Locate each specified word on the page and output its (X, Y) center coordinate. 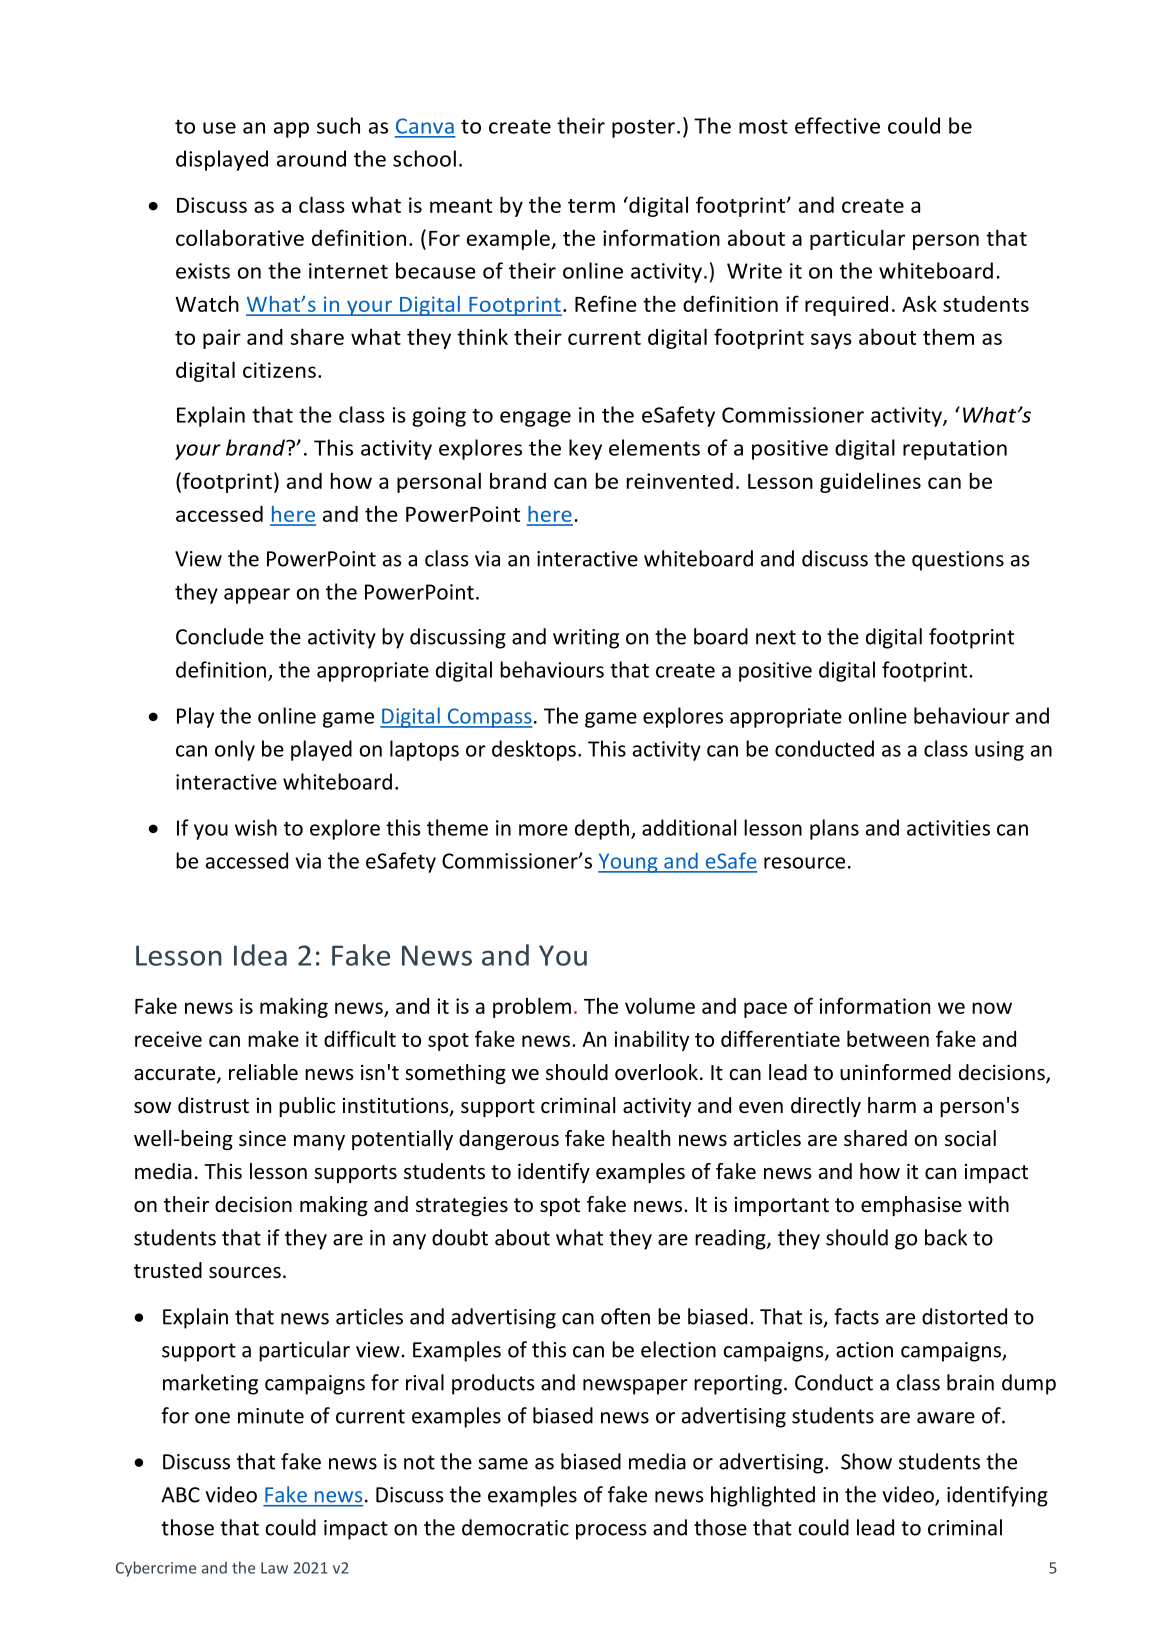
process (611, 1532)
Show (866, 1461)
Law (274, 1568)
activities (948, 828)
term (591, 206)
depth (602, 829)
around (311, 158)
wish (256, 827)
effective (837, 125)
